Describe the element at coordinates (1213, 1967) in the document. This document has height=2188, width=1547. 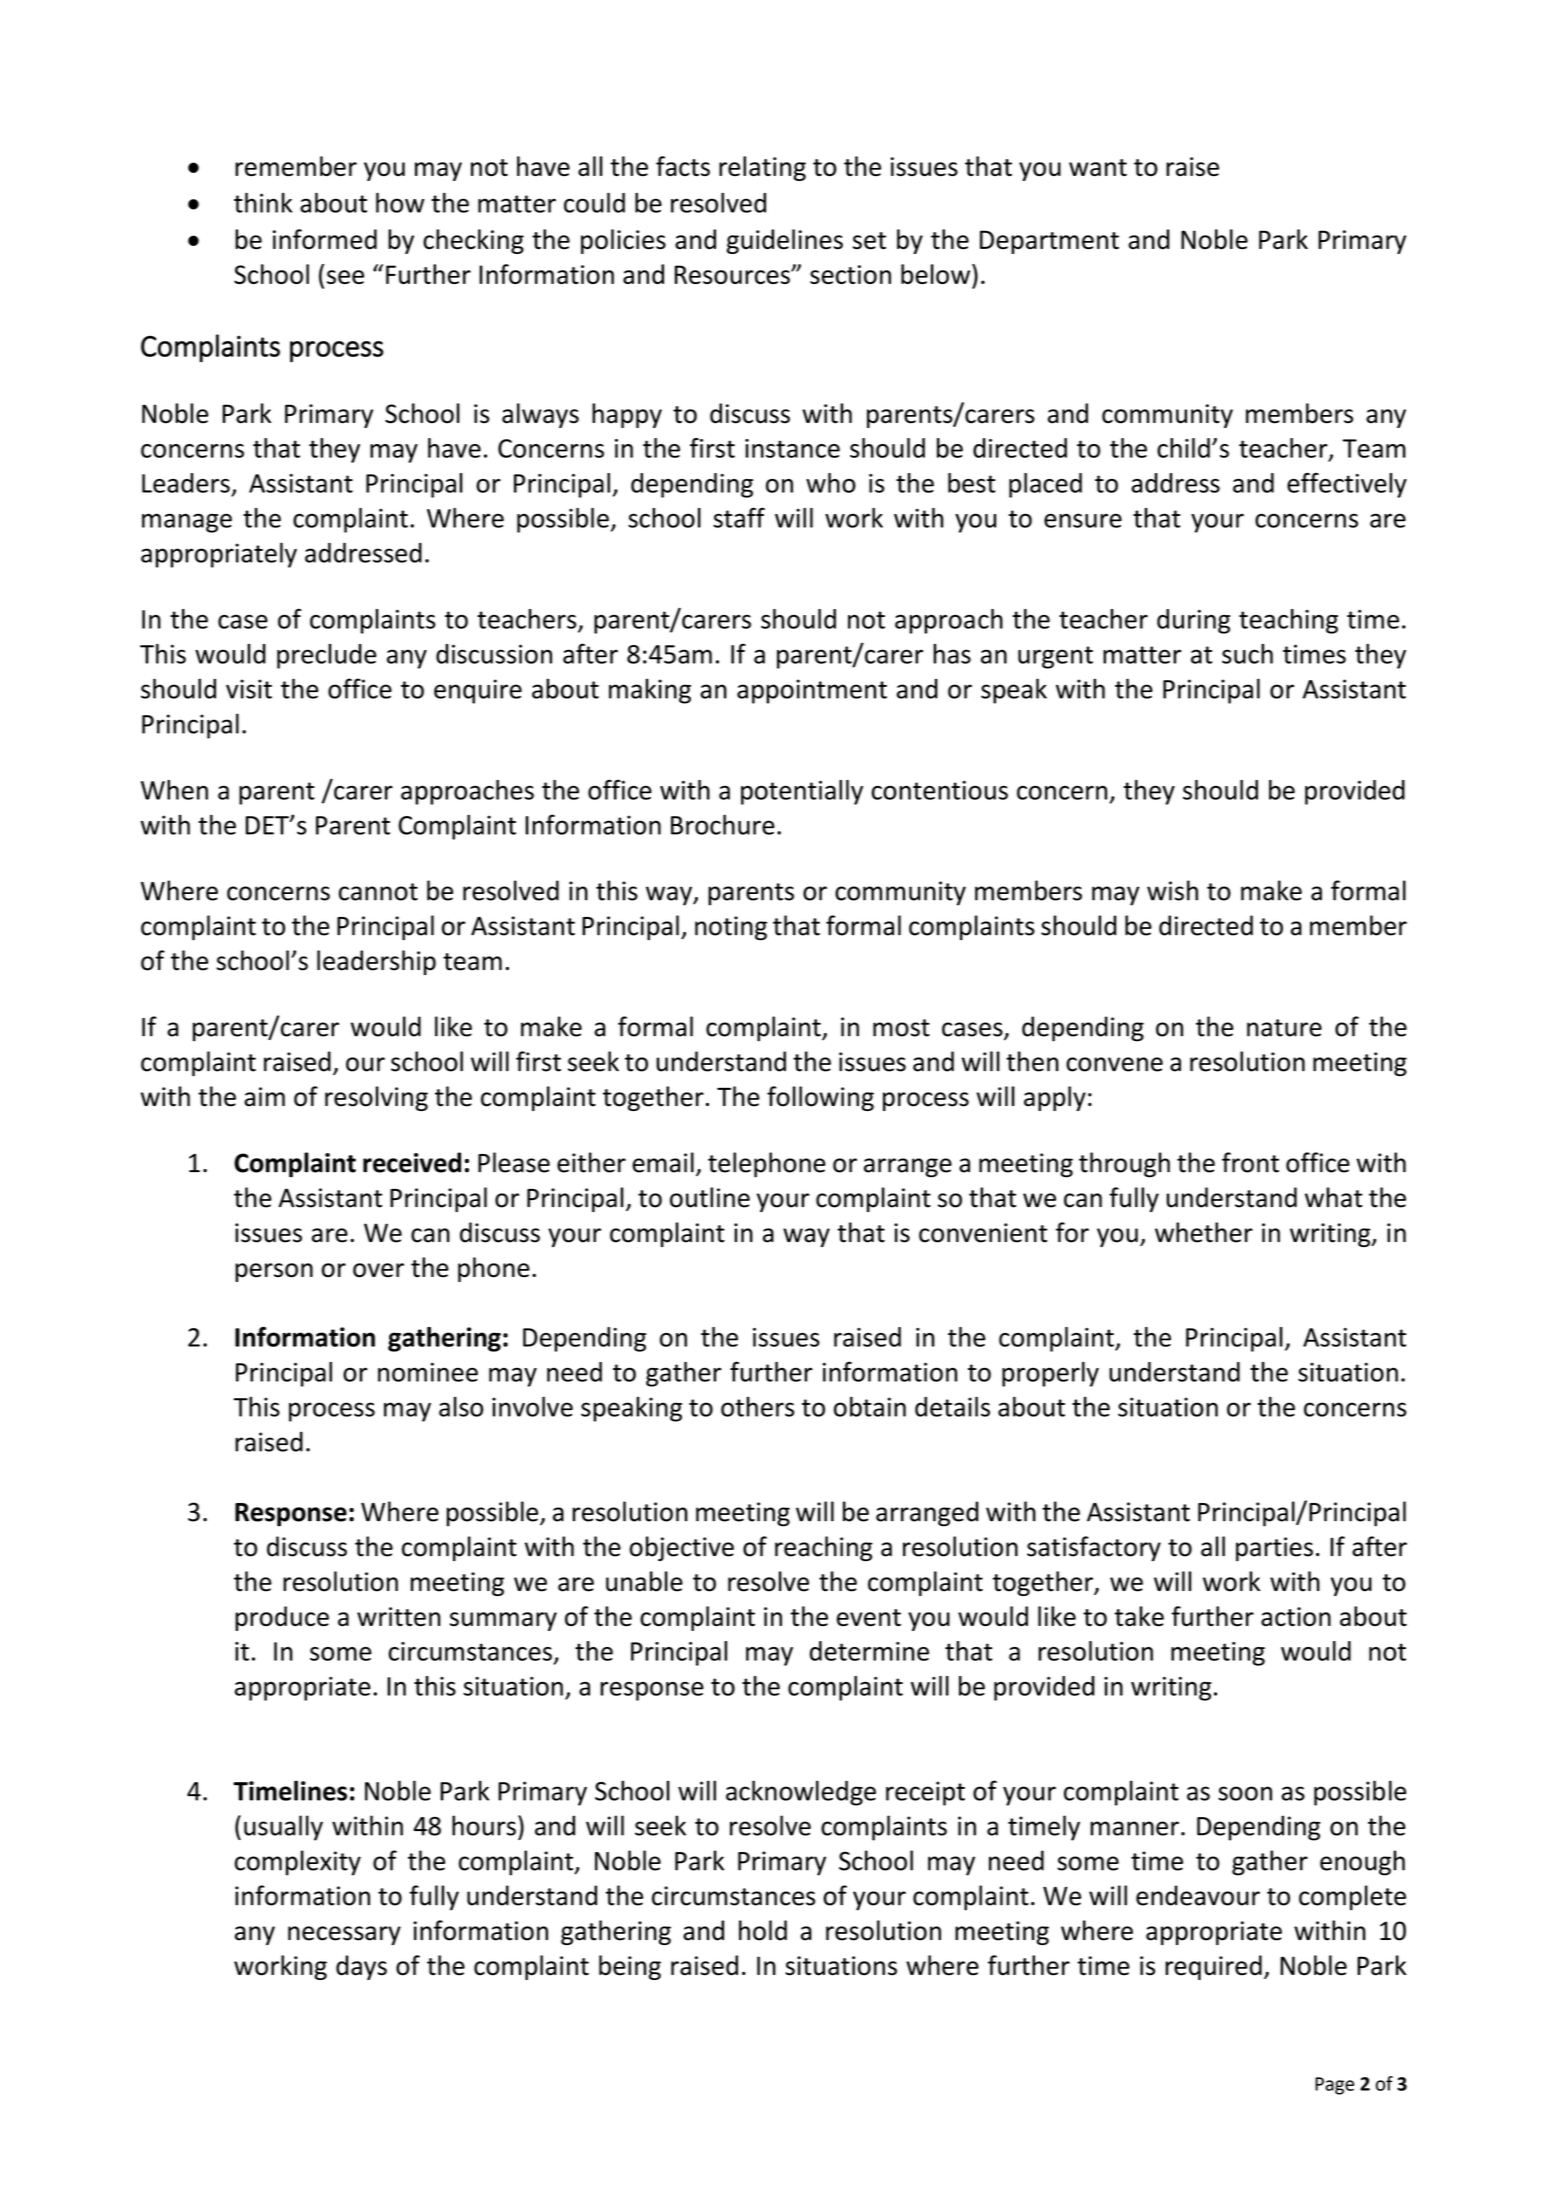
I see `required` at that location.
